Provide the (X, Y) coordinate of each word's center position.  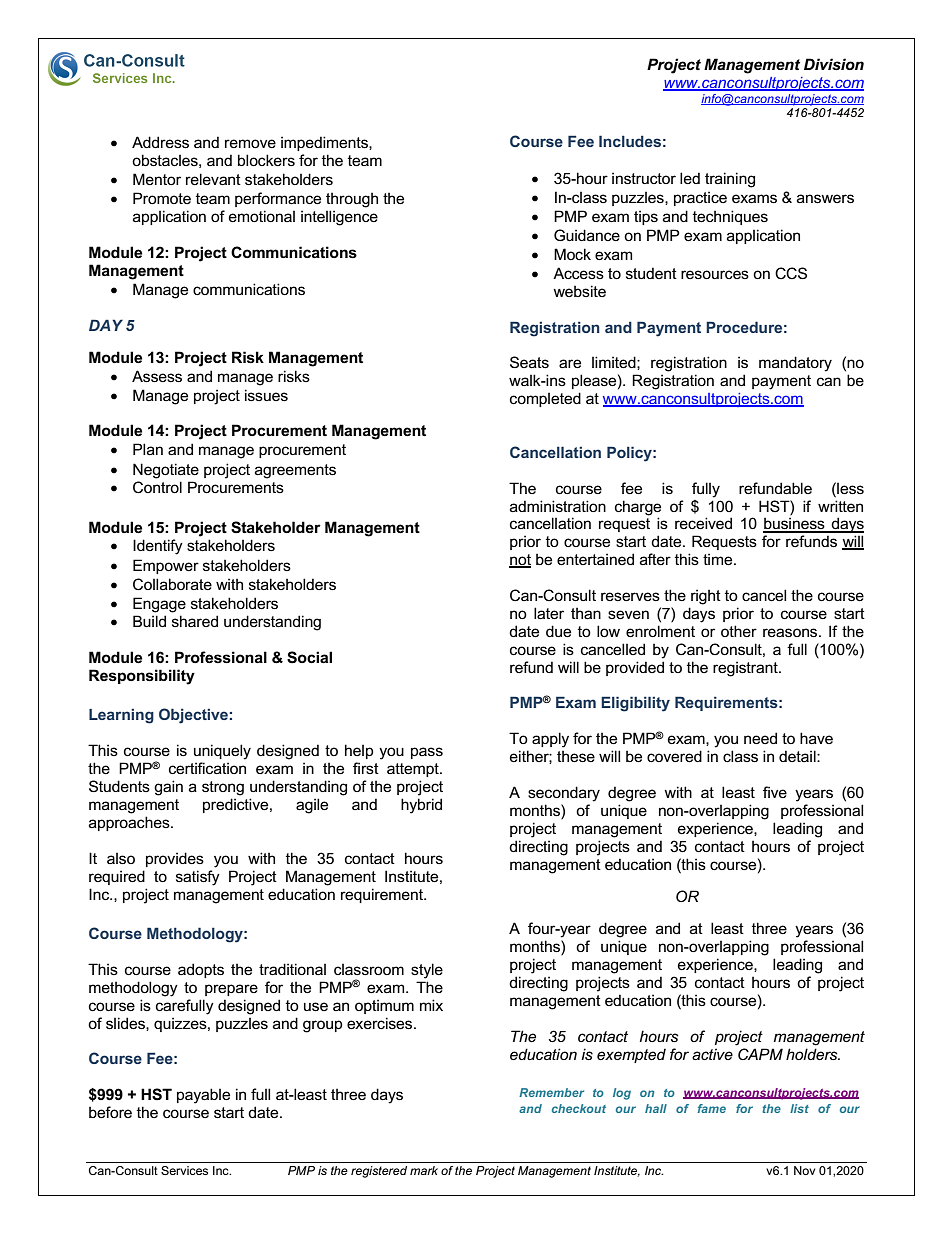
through (352, 200)
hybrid (421, 806)
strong (223, 788)
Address (160, 142)
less (849, 488)
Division (834, 64)
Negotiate (166, 471)
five (775, 792)
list (799, 1108)
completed (545, 399)
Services (184, 1170)
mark (424, 1170)
